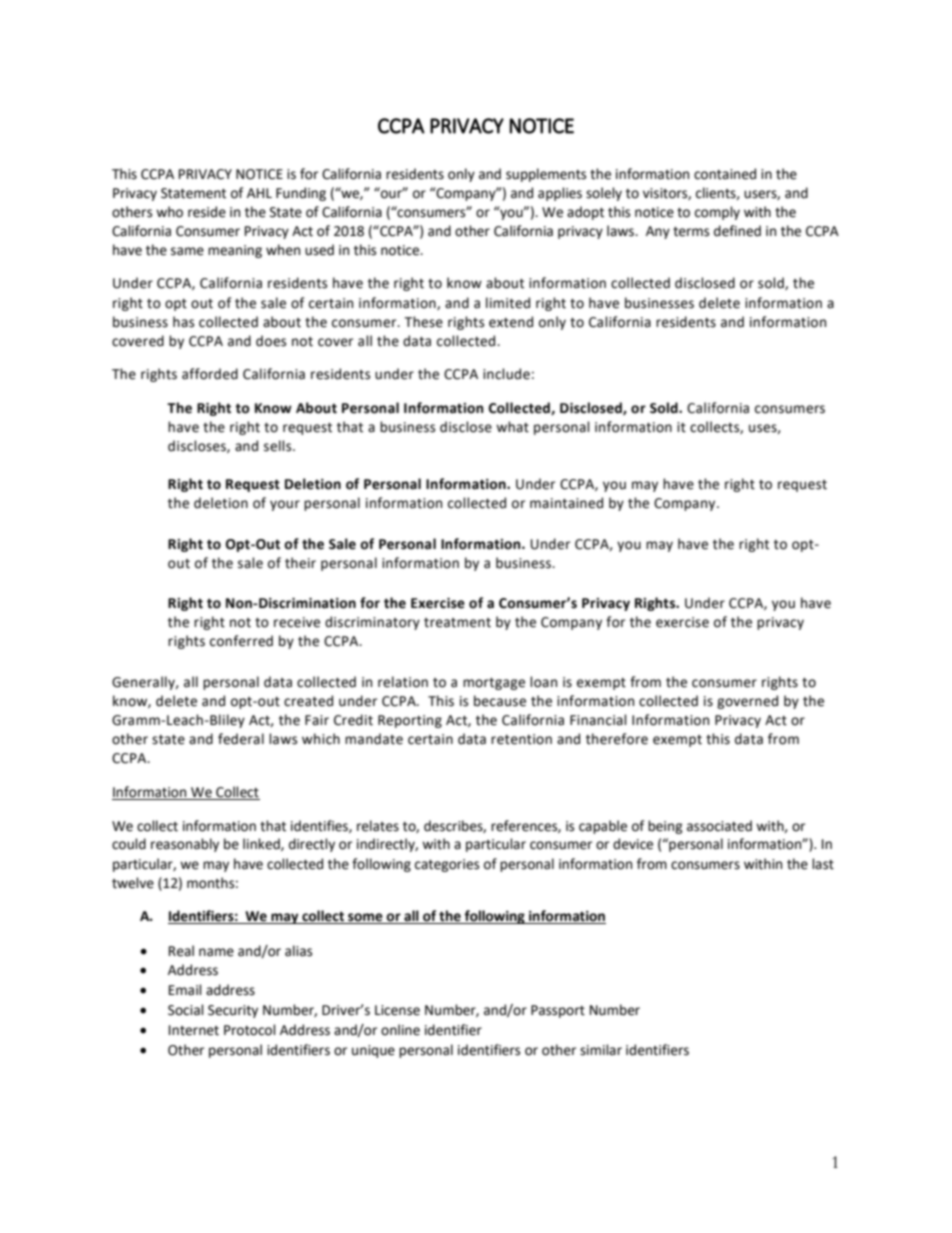  What do you see at coordinates (194, 1030) in the document?
I see `Internet` at bounding box center [194, 1030].
